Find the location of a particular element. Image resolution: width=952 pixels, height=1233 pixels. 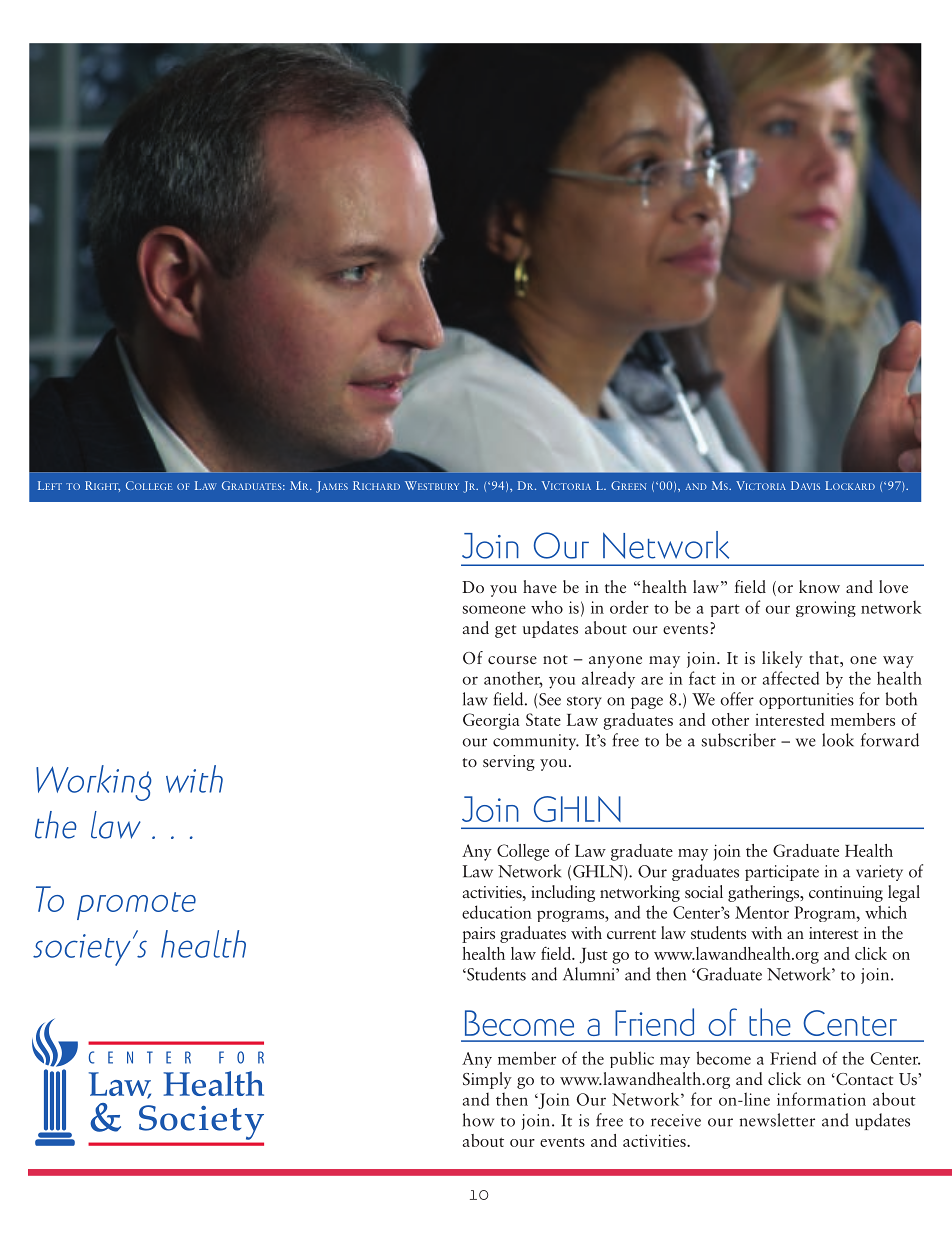

Georgia is located at coordinates (491, 721).
